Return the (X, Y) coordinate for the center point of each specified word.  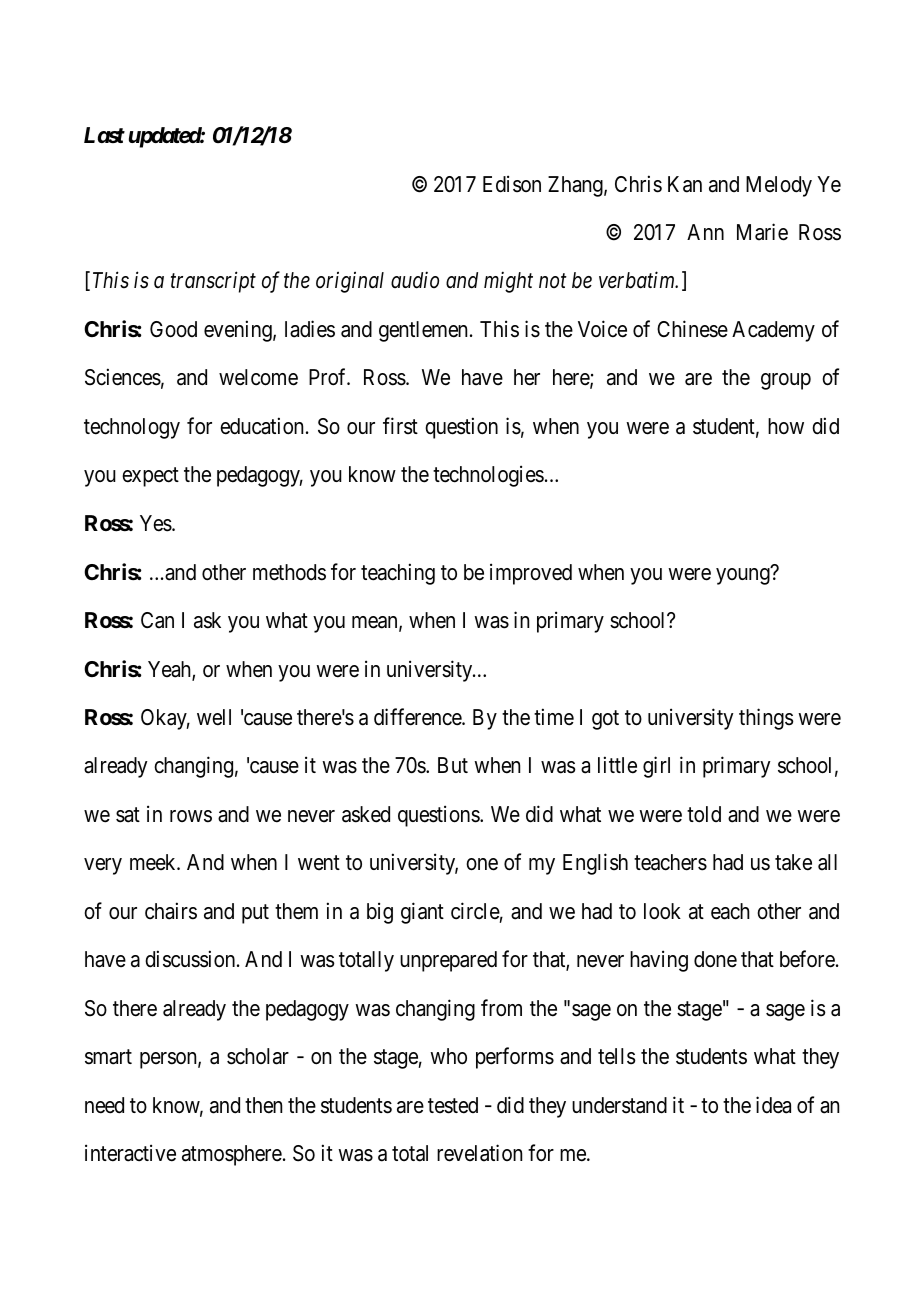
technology (132, 428)
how (786, 426)
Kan (685, 184)
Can (157, 620)
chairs (171, 911)
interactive (130, 1153)
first (400, 426)
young (743, 576)
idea (773, 1105)
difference (418, 717)
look (662, 911)
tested (453, 1105)
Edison (512, 184)
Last (104, 135)
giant (422, 913)
